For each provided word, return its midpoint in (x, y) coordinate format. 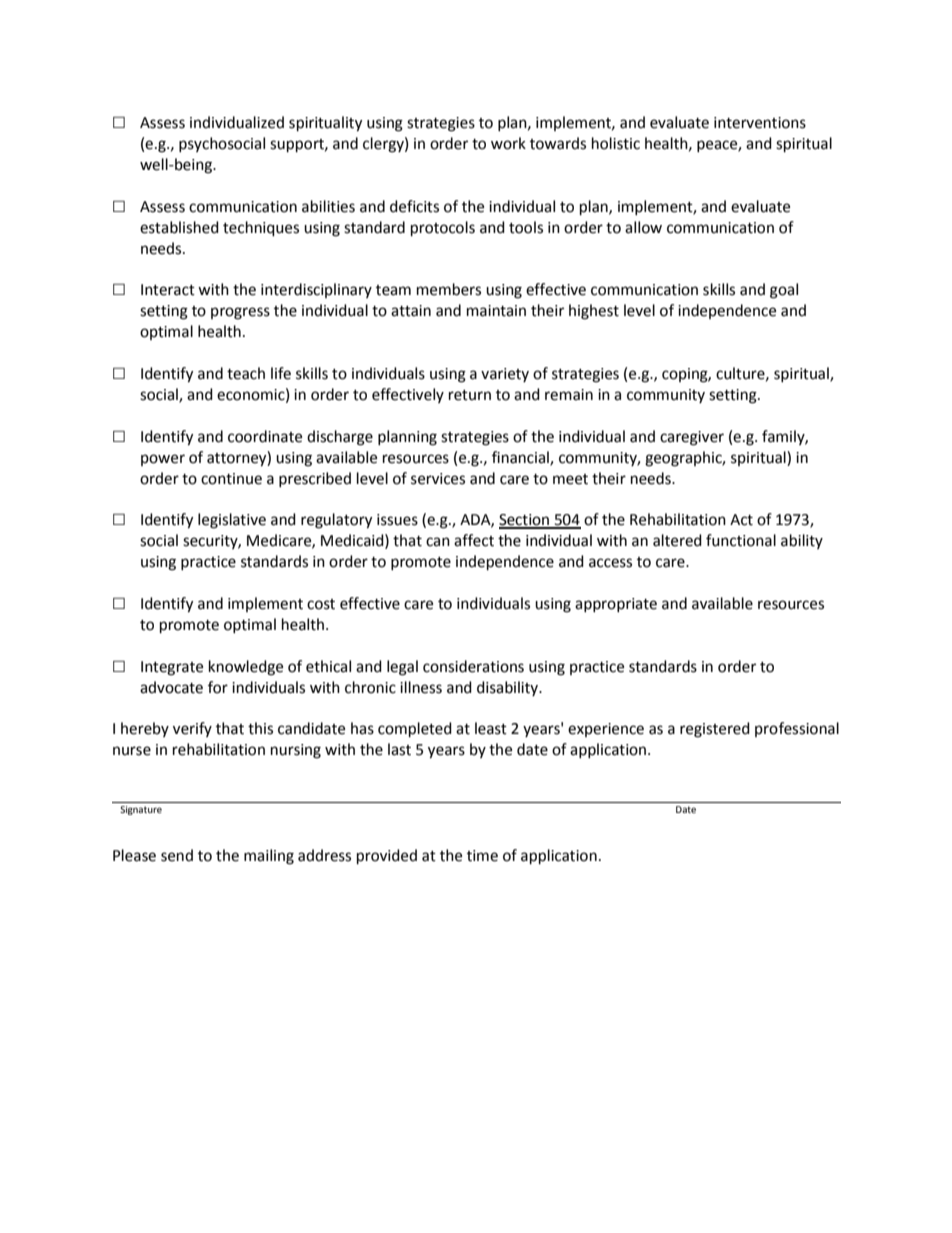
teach (246, 373)
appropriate (616, 605)
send (177, 855)
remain (569, 395)
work (508, 143)
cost (321, 604)
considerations (473, 666)
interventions (760, 123)
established (179, 227)
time (482, 856)
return (470, 395)
